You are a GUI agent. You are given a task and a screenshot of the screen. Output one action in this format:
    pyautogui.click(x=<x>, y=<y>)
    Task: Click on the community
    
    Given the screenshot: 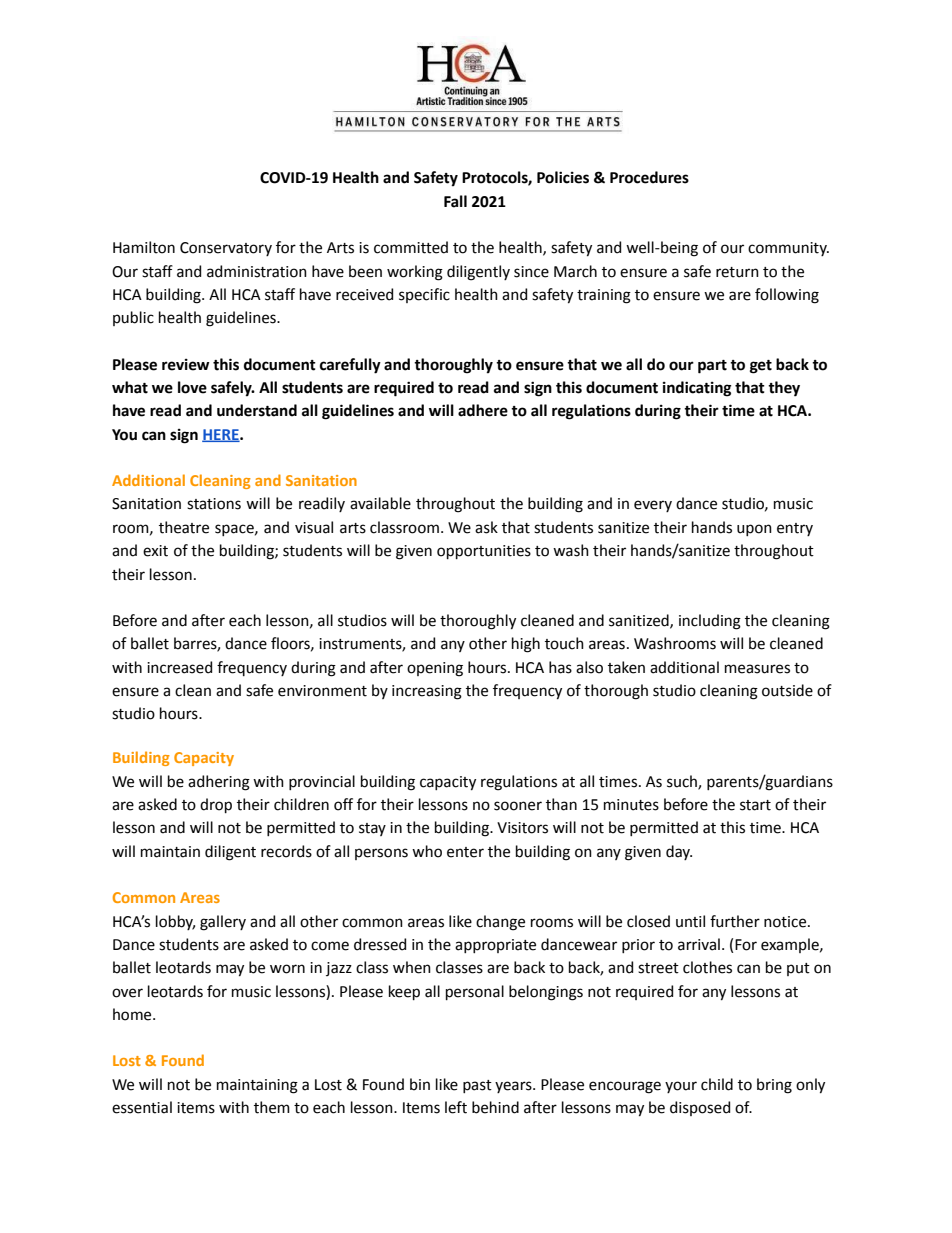 What is the action you would take?
    pyautogui.click(x=788, y=249)
